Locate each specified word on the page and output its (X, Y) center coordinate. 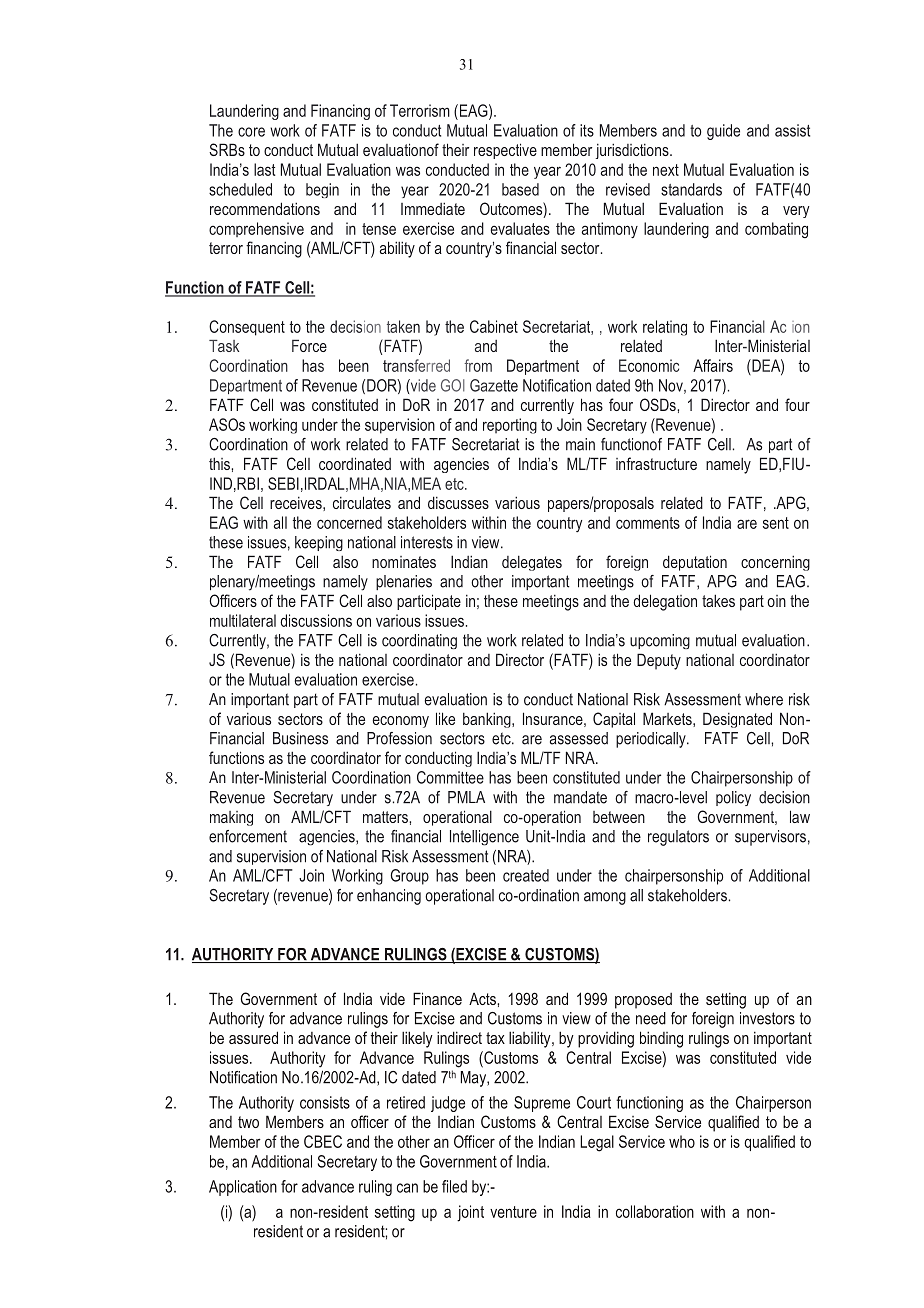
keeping (319, 543)
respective (505, 151)
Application (243, 1188)
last (264, 169)
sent (776, 523)
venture (513, 1212)
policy (733, 798)
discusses (458, 502)
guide (723, 132)
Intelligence (484, 838)
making (231, 818)
